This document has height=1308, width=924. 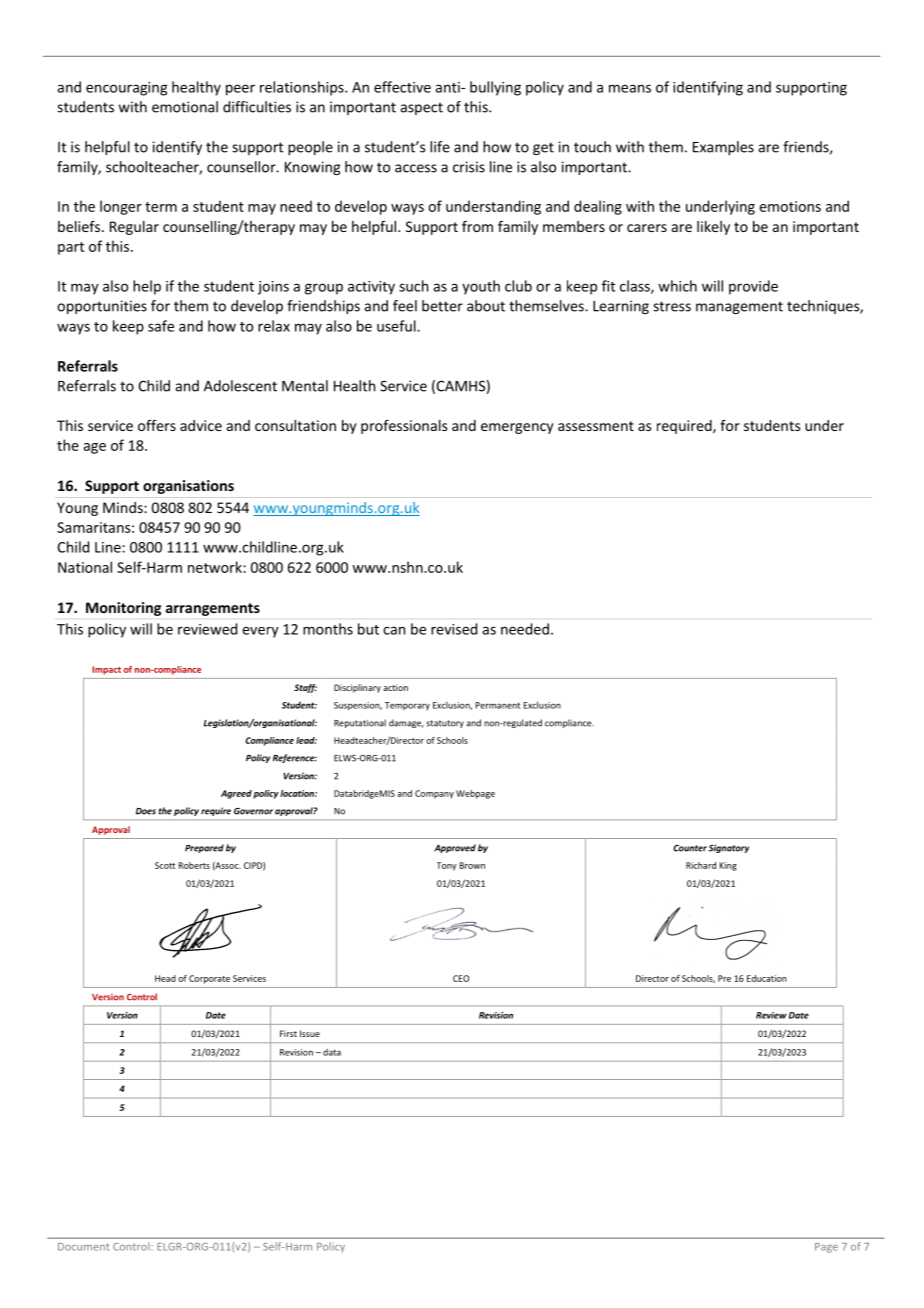 What do you see at coordinates (767, 978) in the document?
I see `Education` at bounding box center [767, 978].
